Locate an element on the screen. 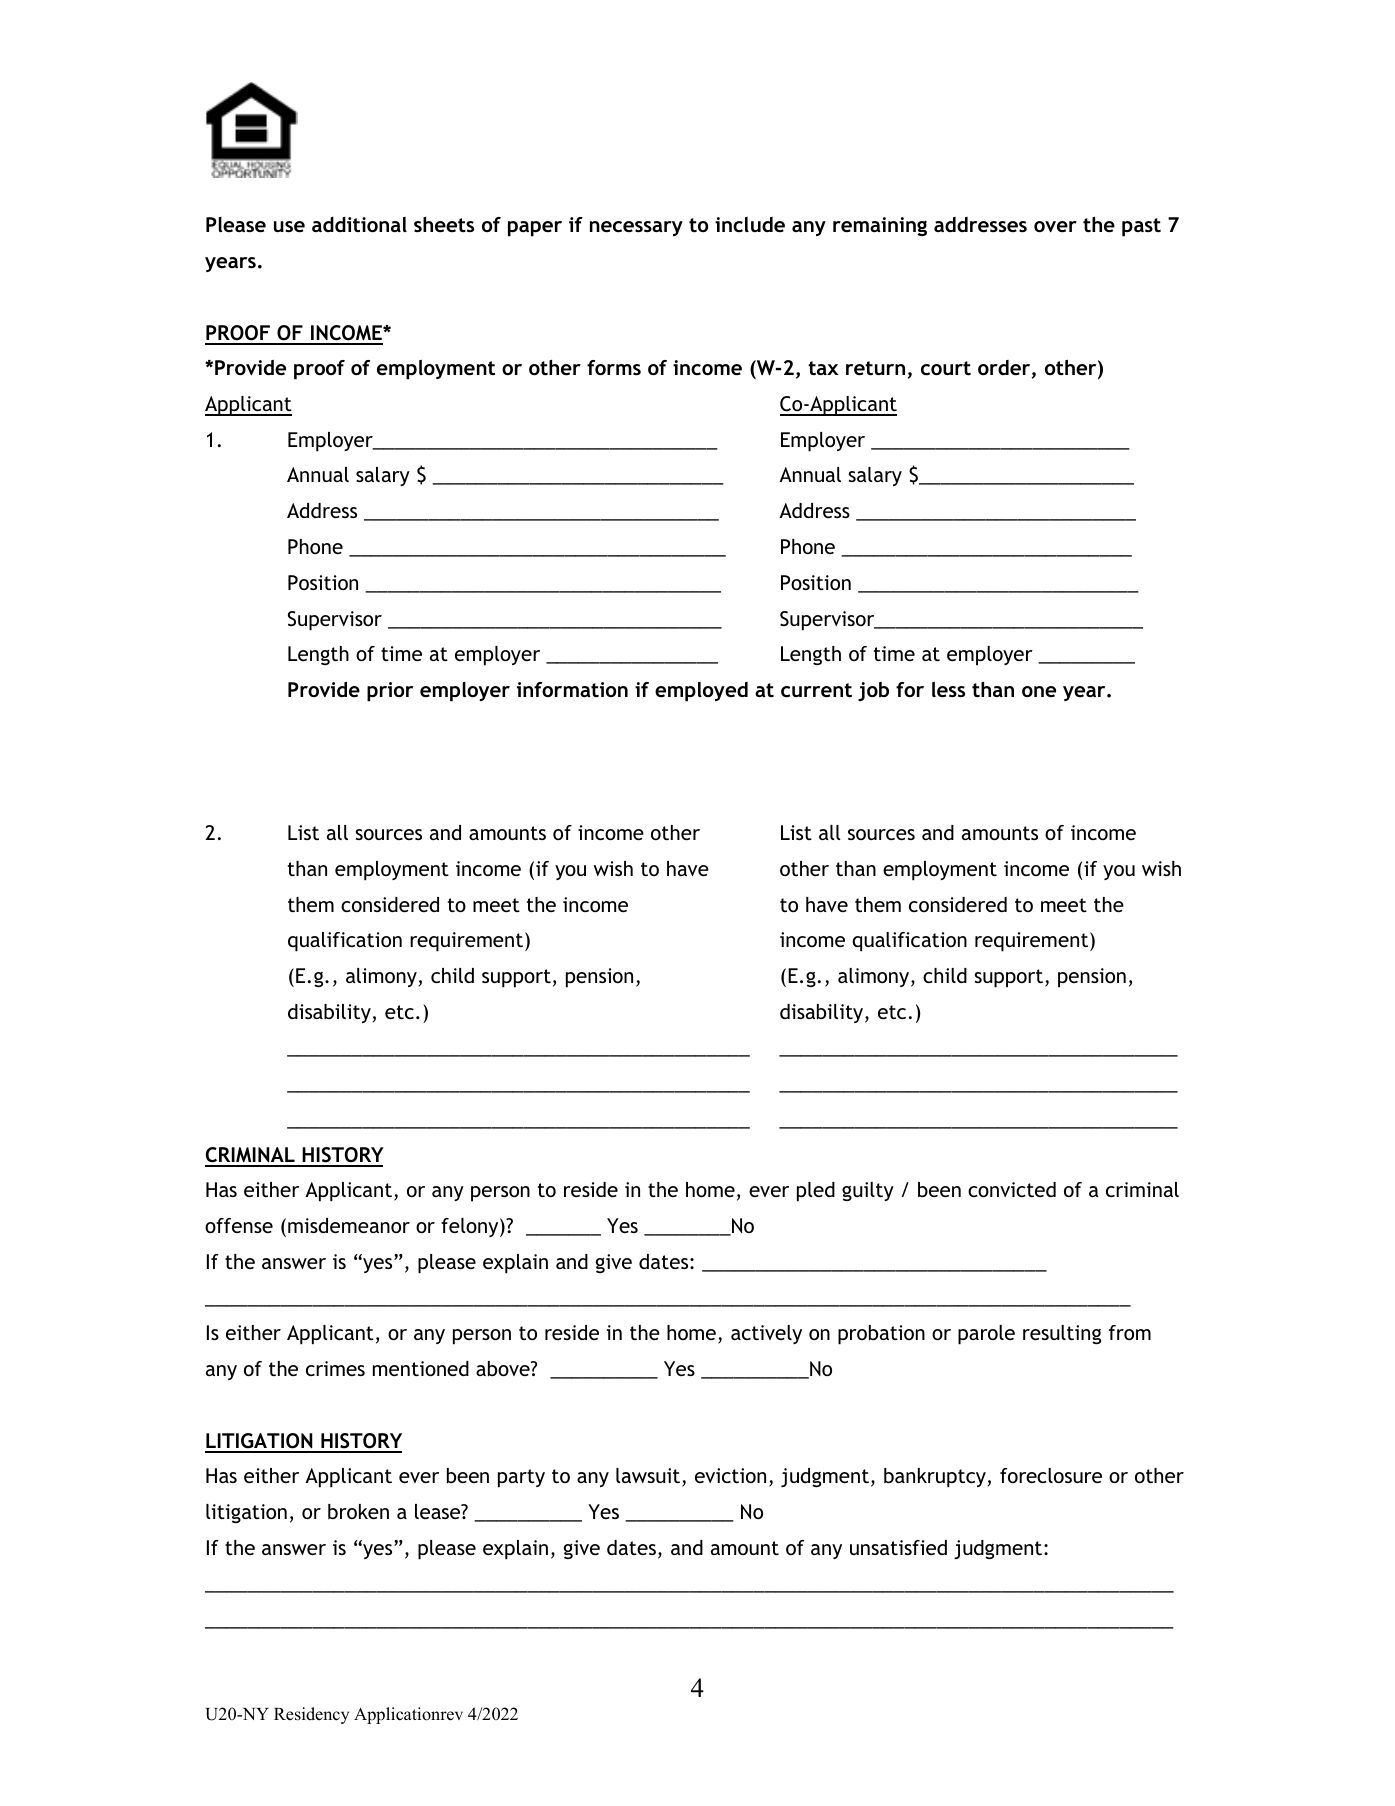 Image resolution: width=1395 pixels, height=1806 pixels. additional is located at coordinates (359, 224).
